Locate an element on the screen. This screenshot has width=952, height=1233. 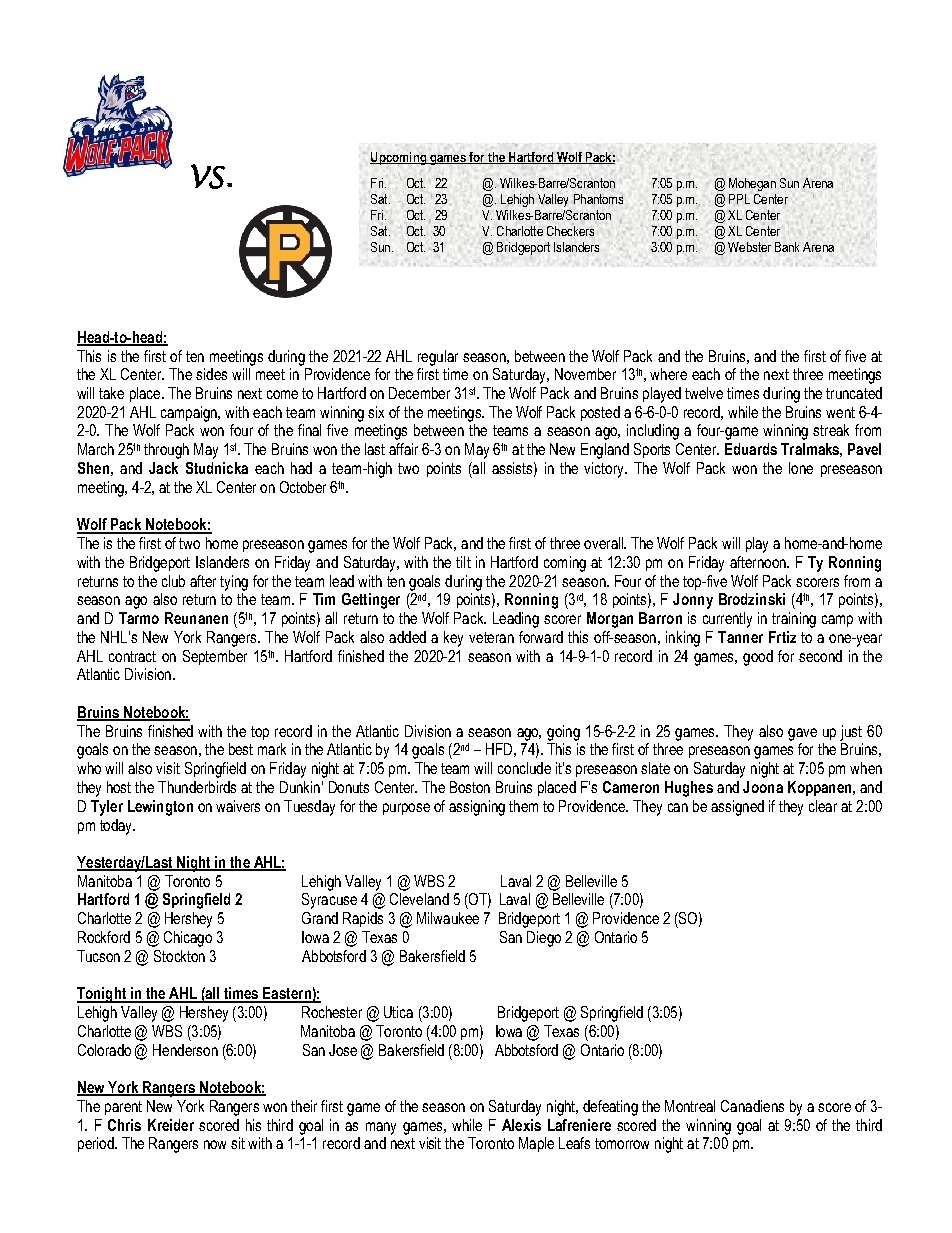
sides is located at coordinates (211, 374).
